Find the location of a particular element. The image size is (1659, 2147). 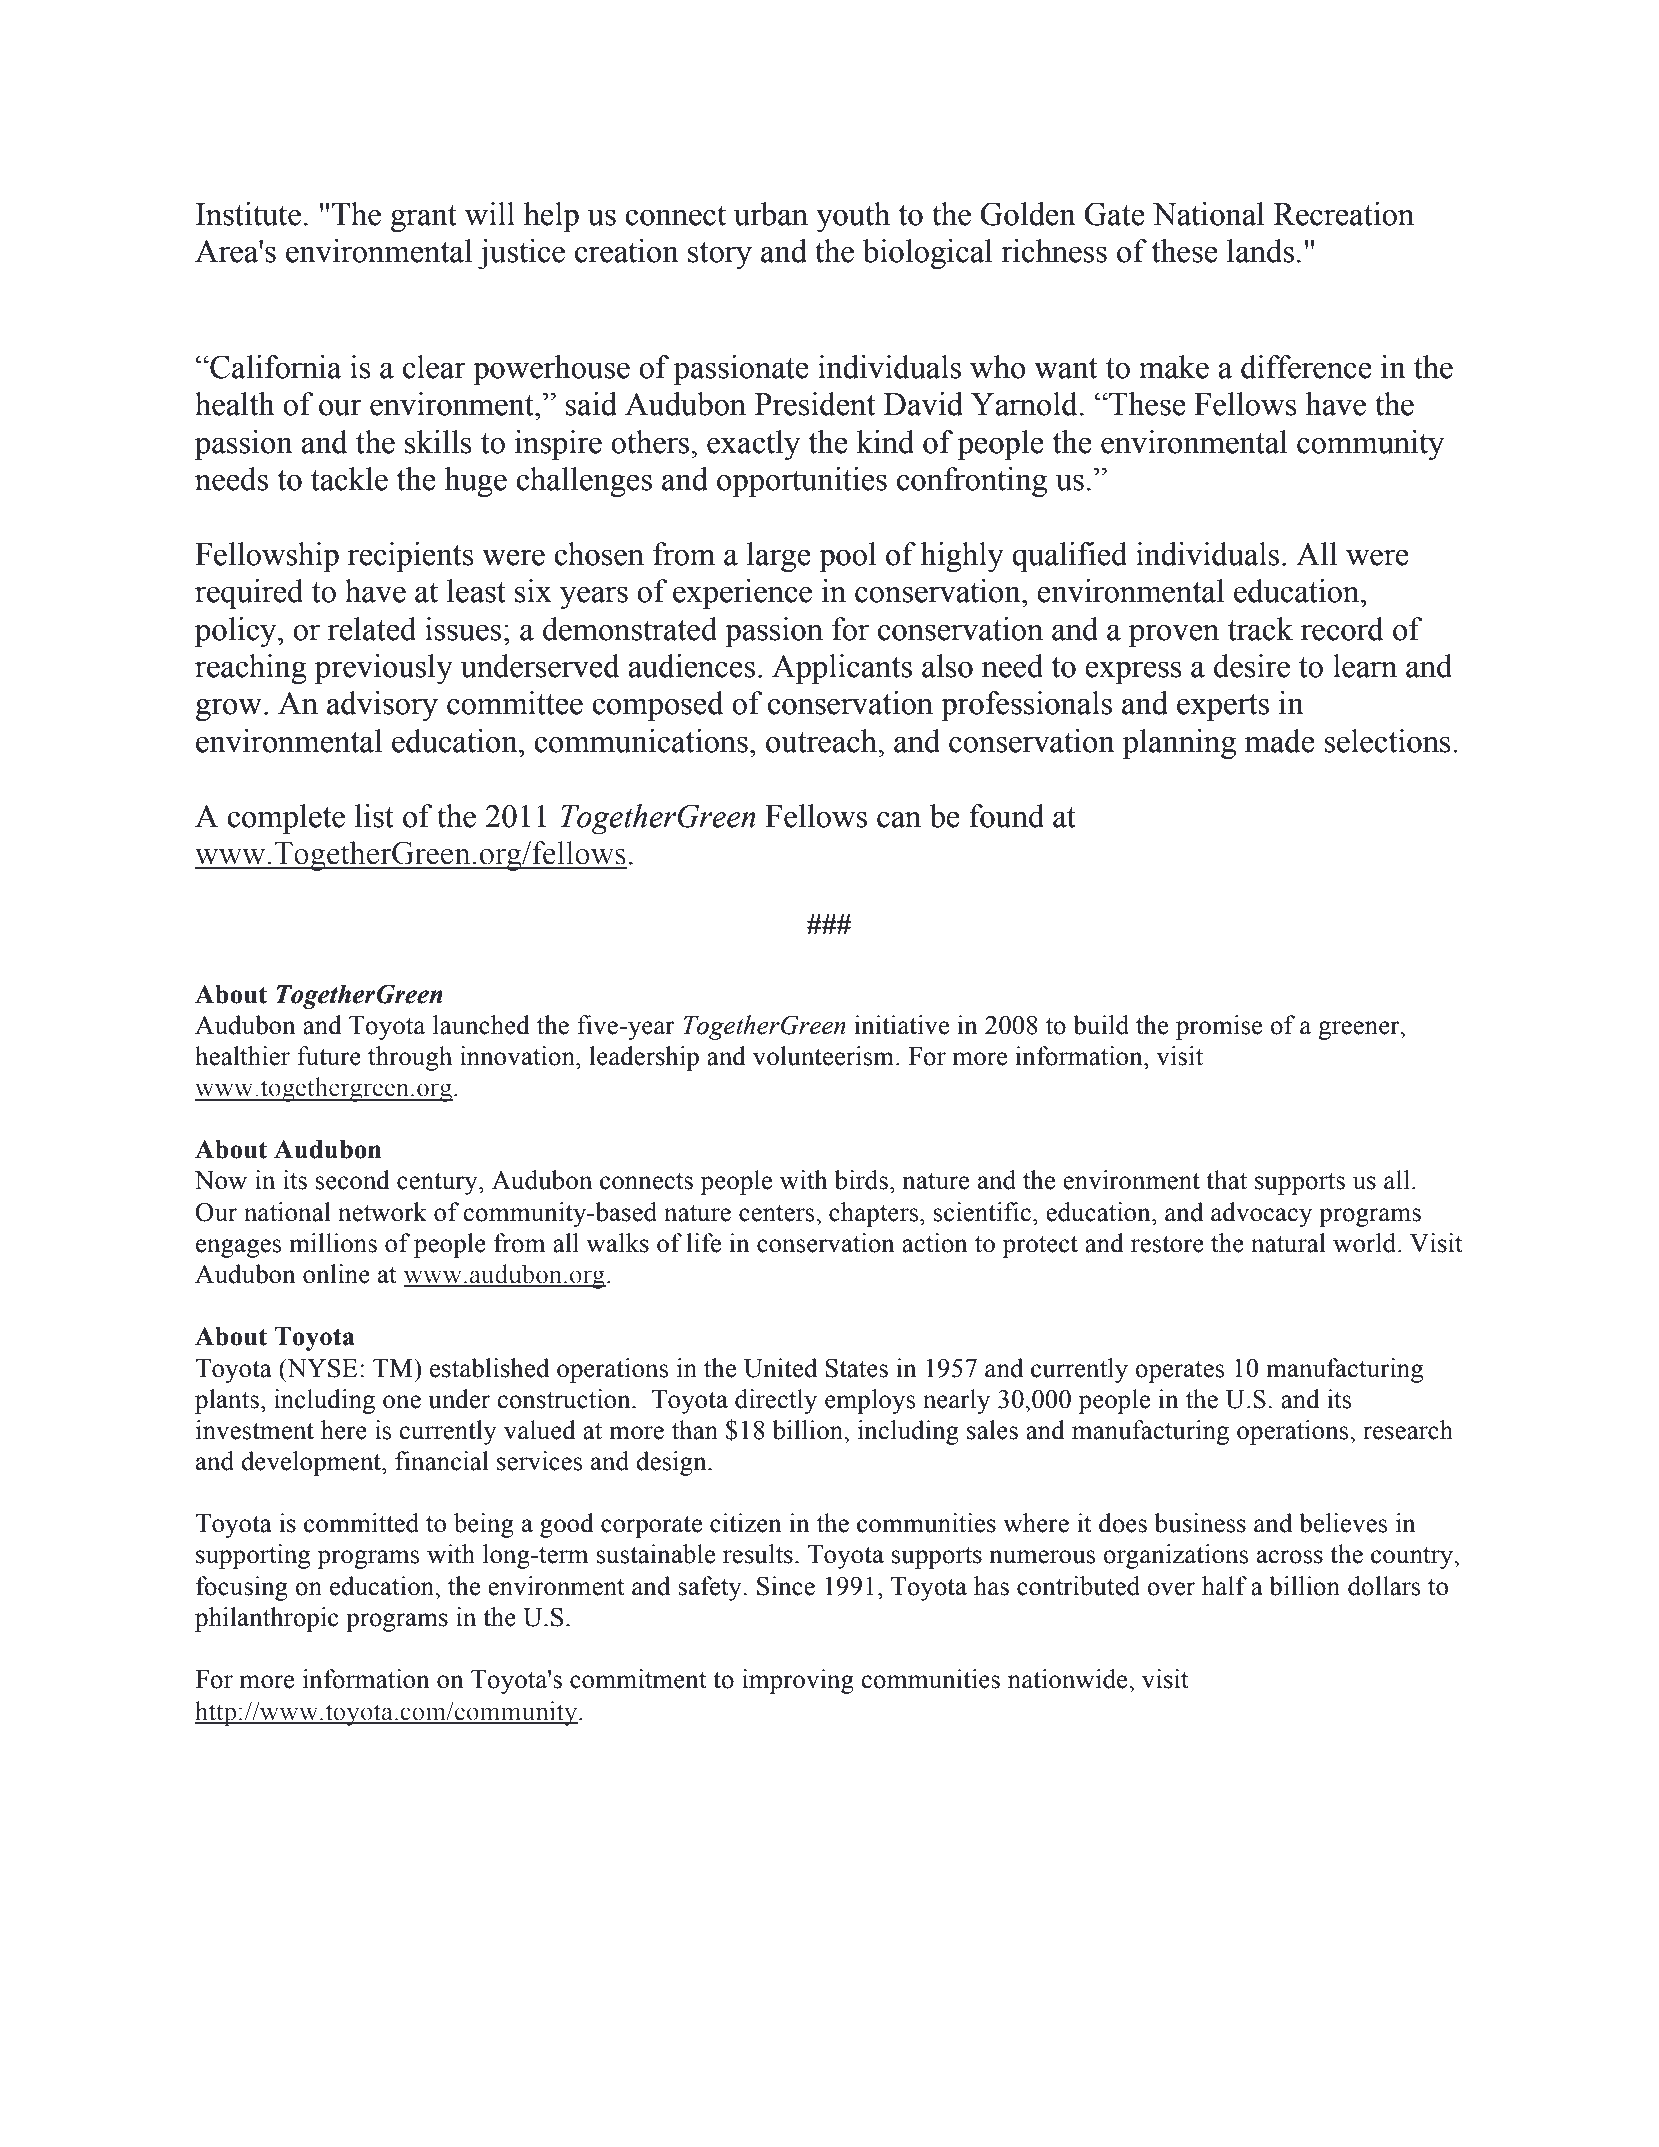

online is located at coordinates (336, 1274).
